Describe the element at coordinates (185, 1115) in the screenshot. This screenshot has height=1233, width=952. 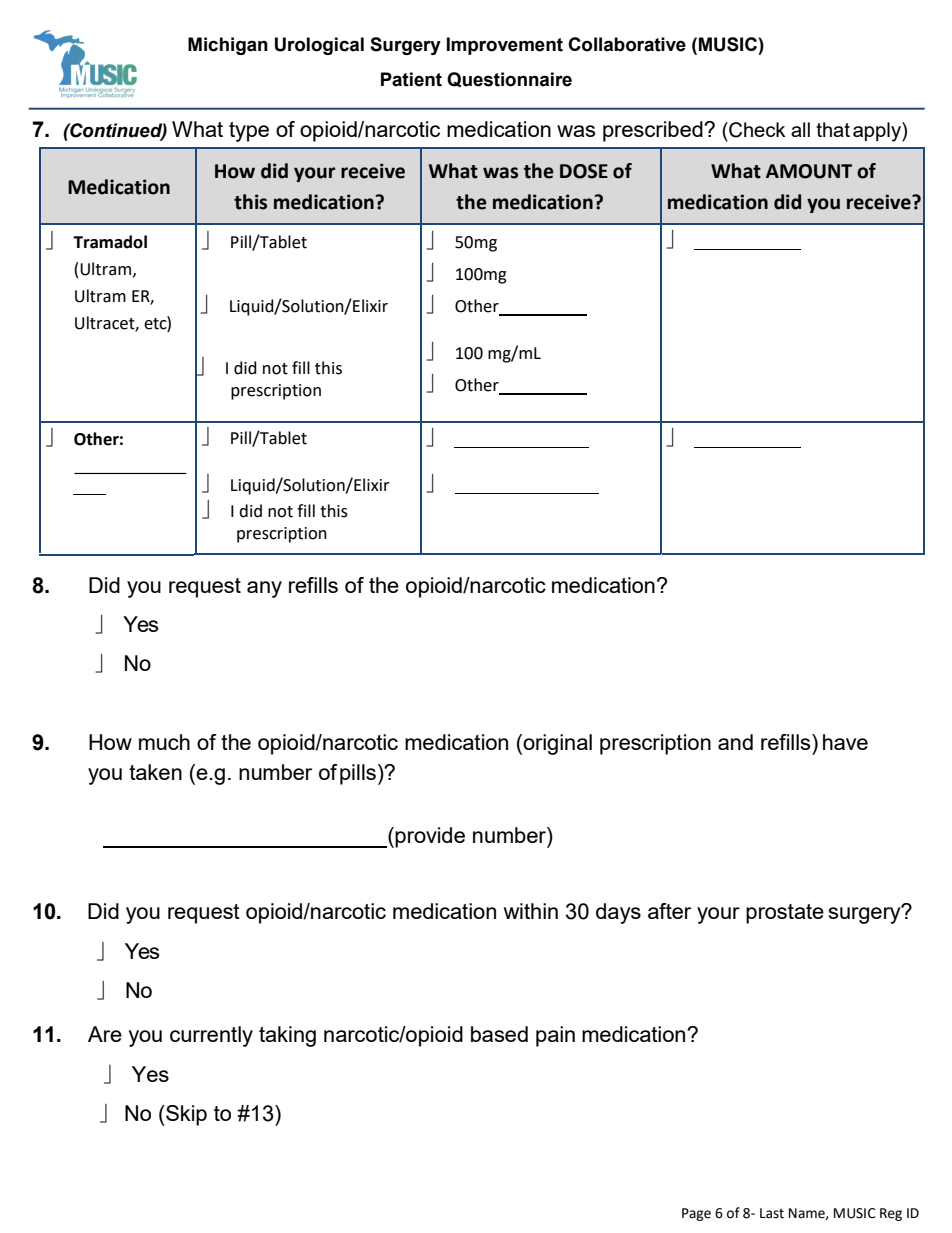
I see `Skip` at that location.
